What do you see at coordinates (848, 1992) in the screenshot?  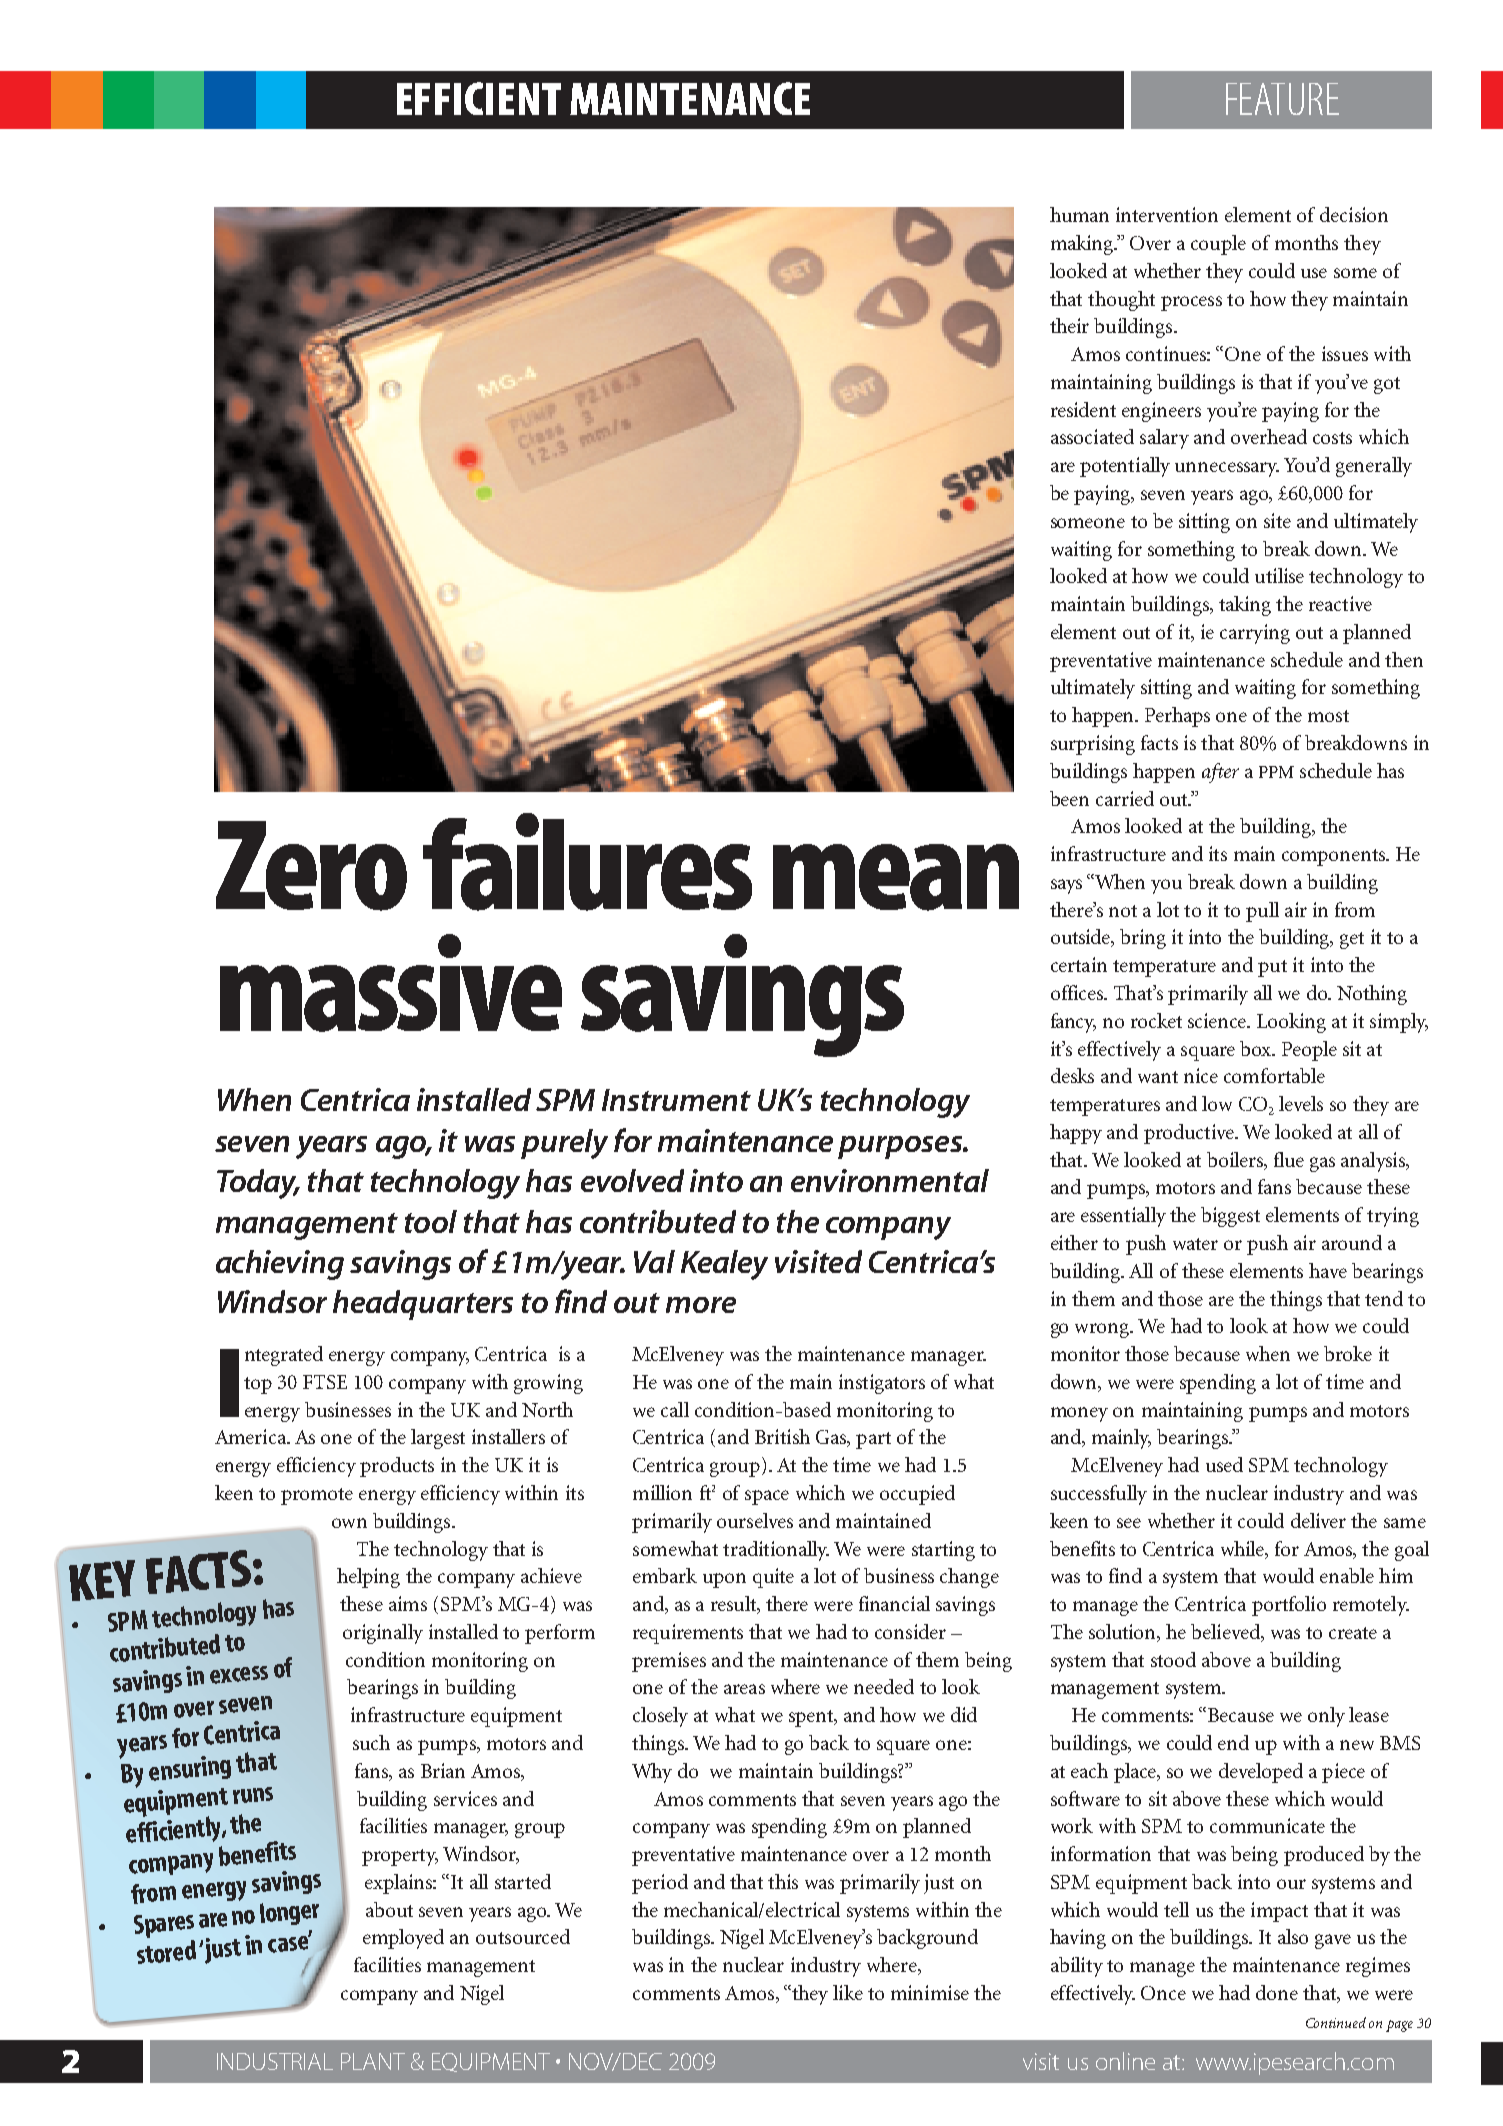 I see `like` at bounding box center [848, 1992].
